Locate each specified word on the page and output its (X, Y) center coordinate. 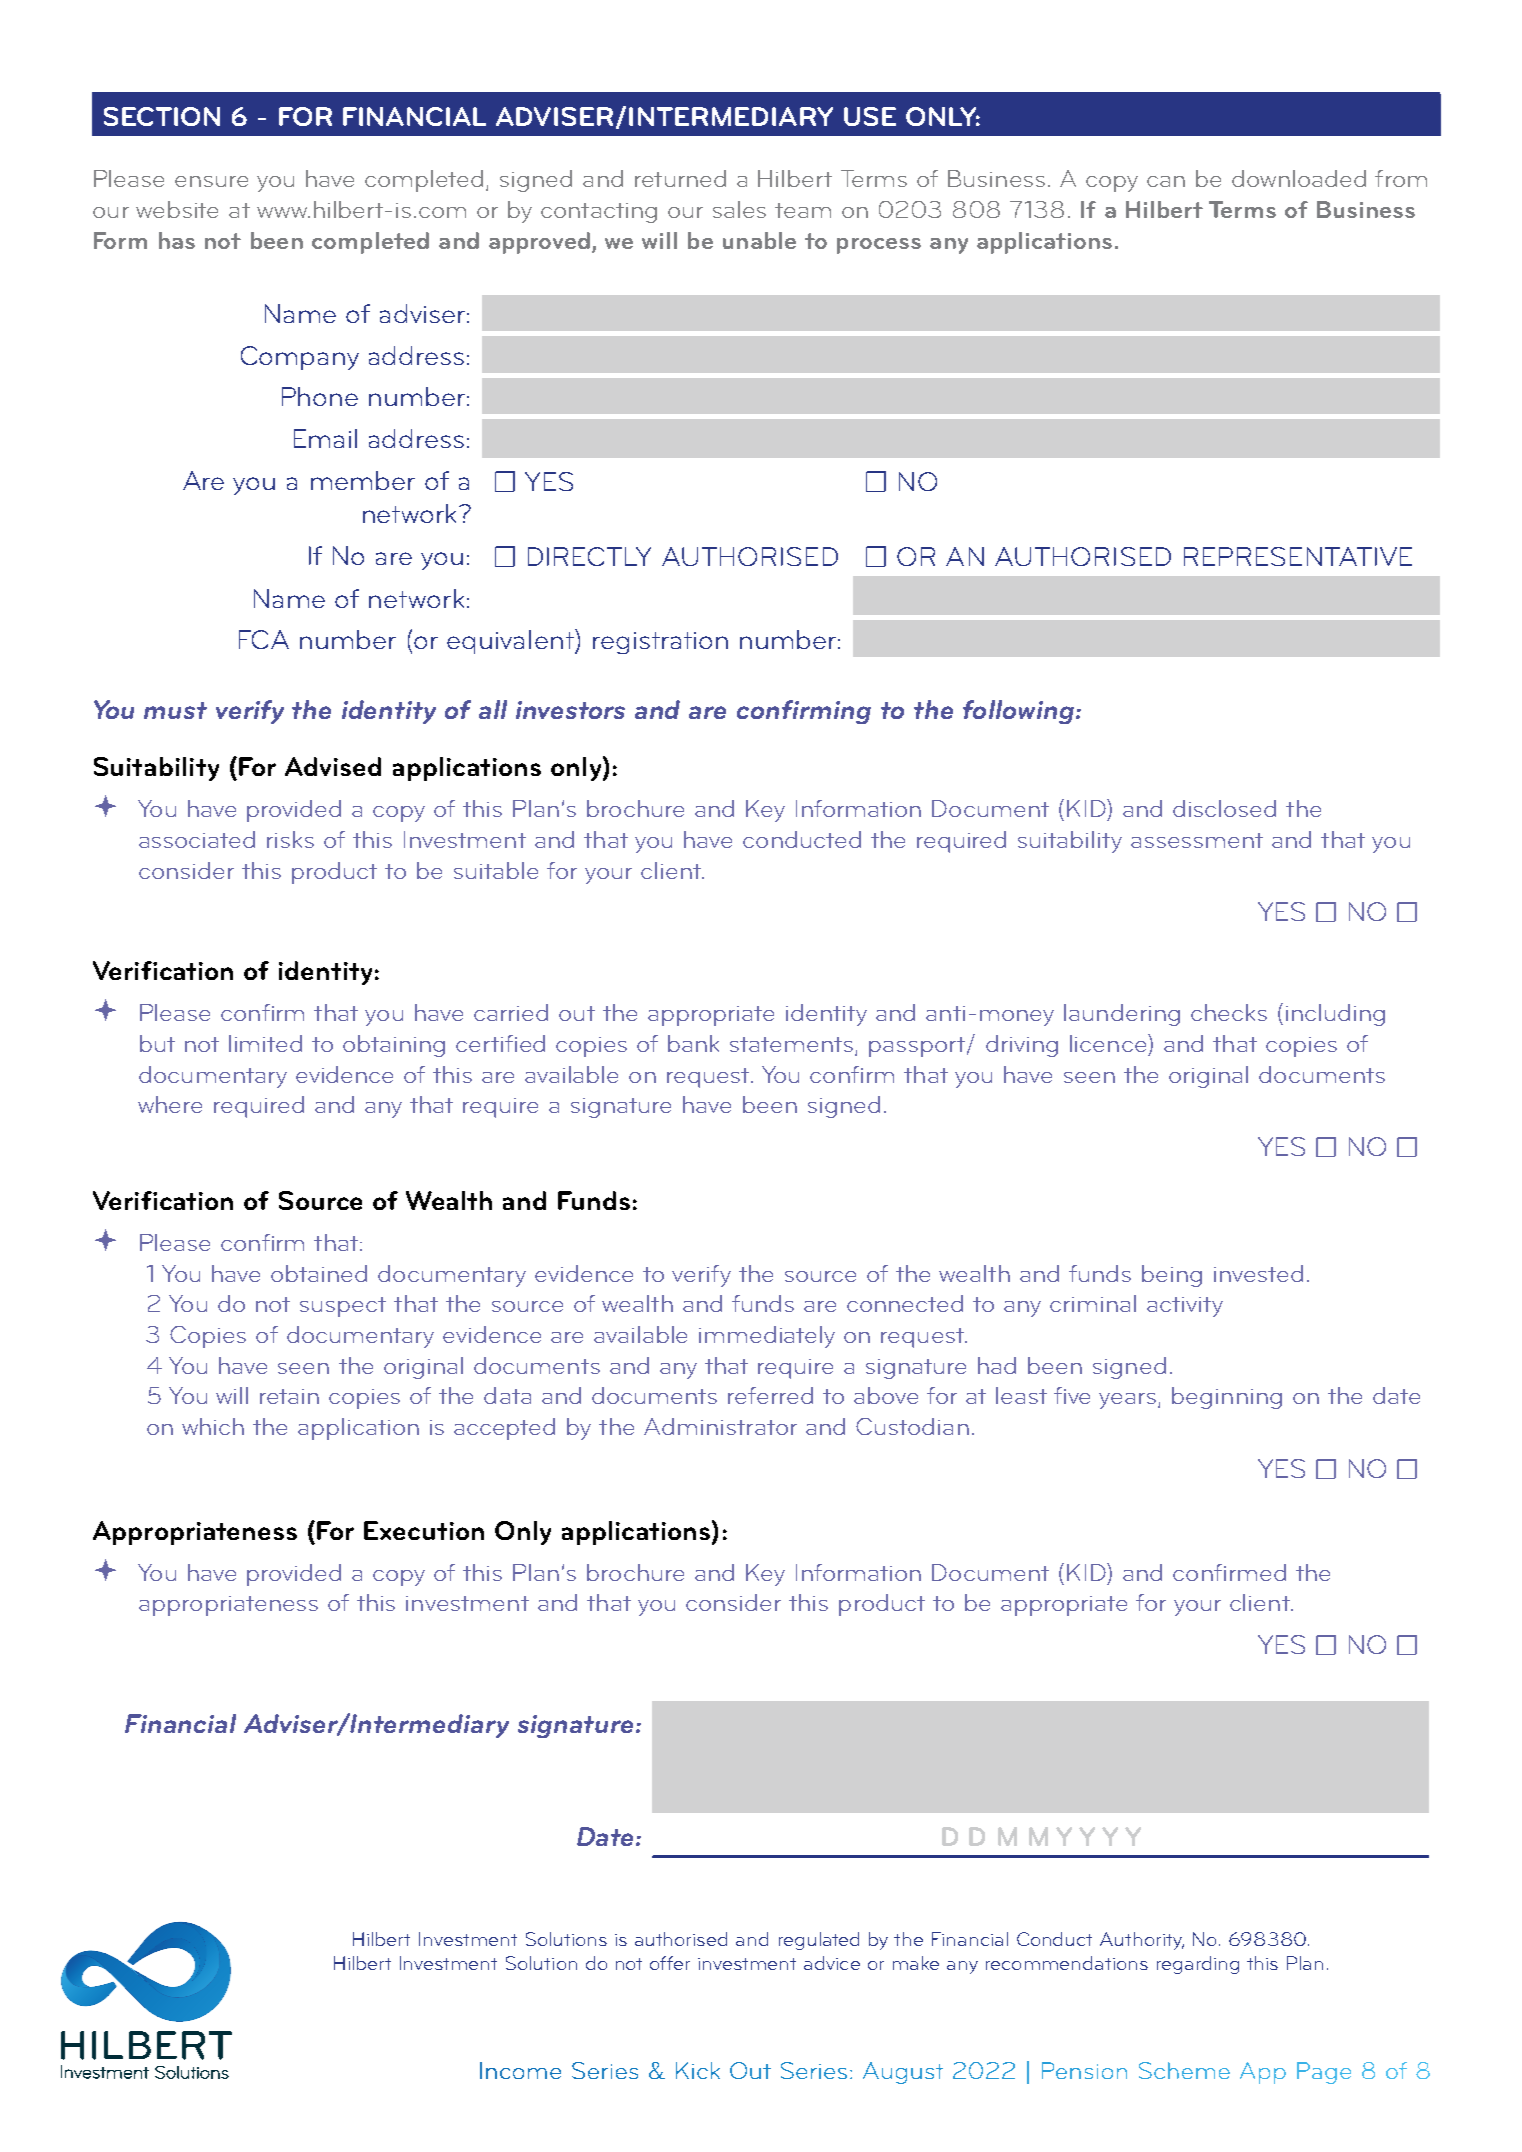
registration (660, 643)
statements (793, 1046)
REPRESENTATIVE (1298, 556)
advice (832, 1963)
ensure (211, 181)
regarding (1198, 1965)
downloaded (1299, 178)
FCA (264, 639)
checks (1229, 1012)
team (803, 210)
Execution (424, 1530)
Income (520, 2070)
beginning (1227, 1398)
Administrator (720, 1426)
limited (265, 1043)
